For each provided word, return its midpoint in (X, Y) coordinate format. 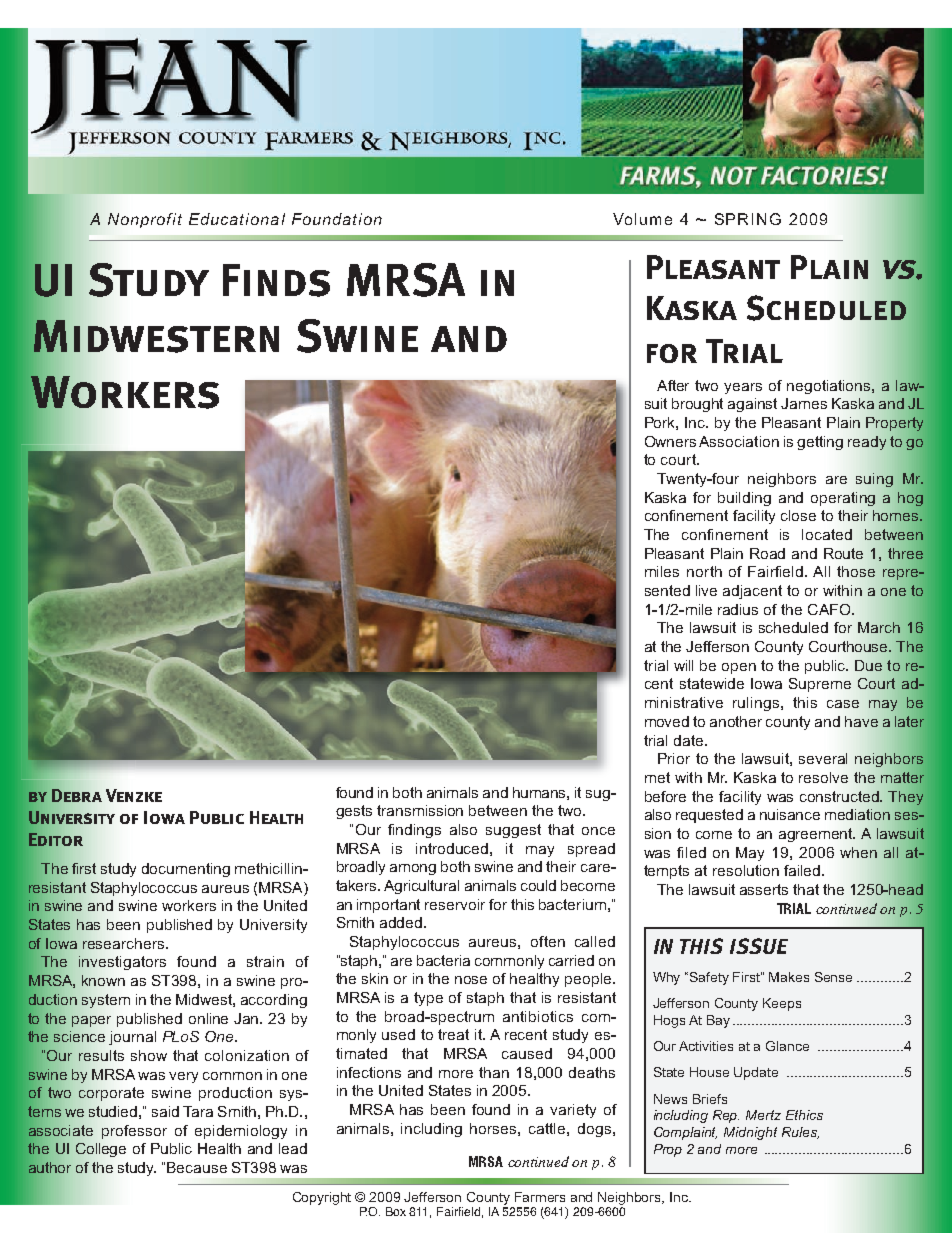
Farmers (540, 1197)
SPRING (748, 219)
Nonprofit (145, 220)
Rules (800, 1133)
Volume (642, 219)
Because (197, 1167)
